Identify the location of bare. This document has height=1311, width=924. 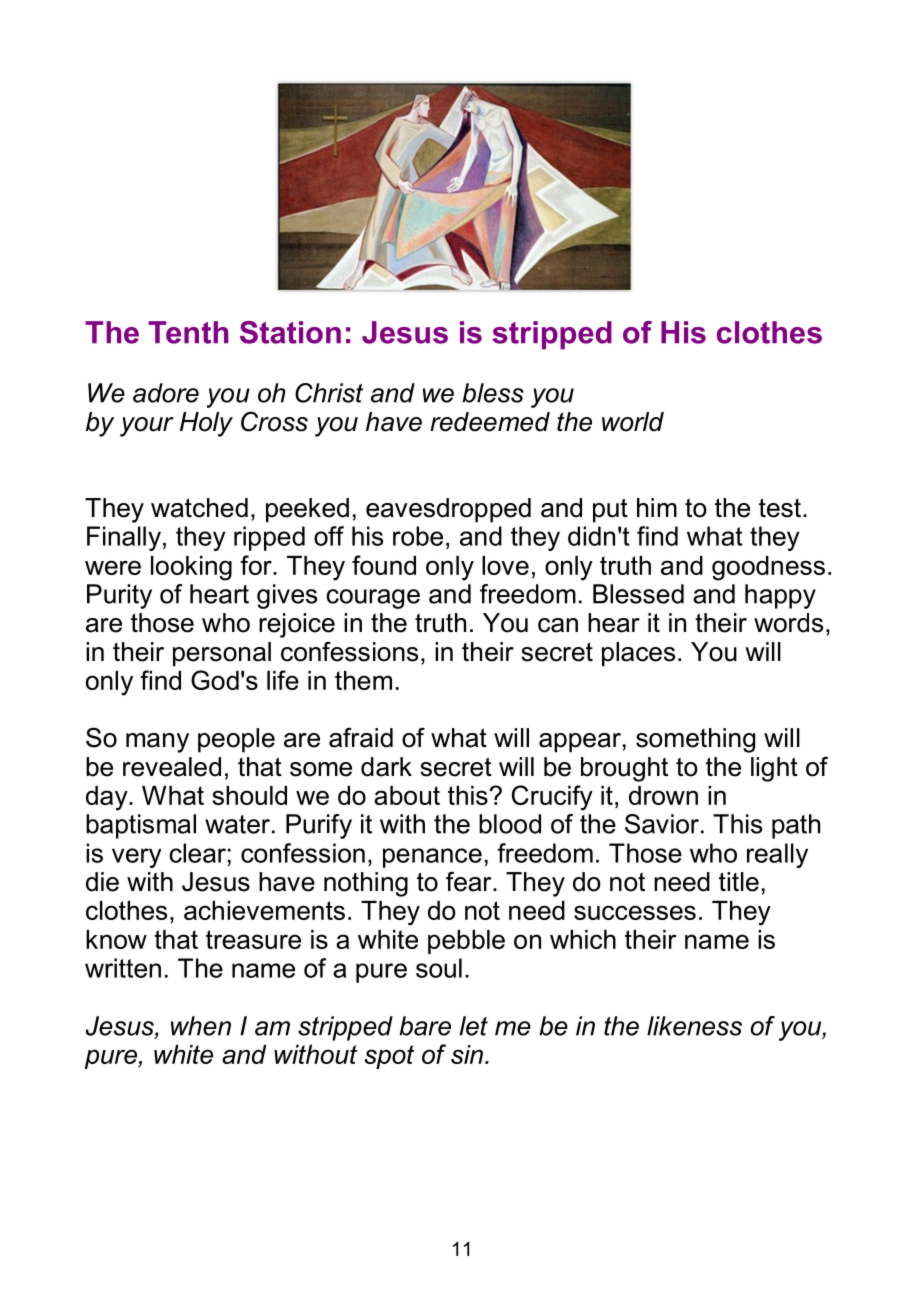
(425, 1026).
